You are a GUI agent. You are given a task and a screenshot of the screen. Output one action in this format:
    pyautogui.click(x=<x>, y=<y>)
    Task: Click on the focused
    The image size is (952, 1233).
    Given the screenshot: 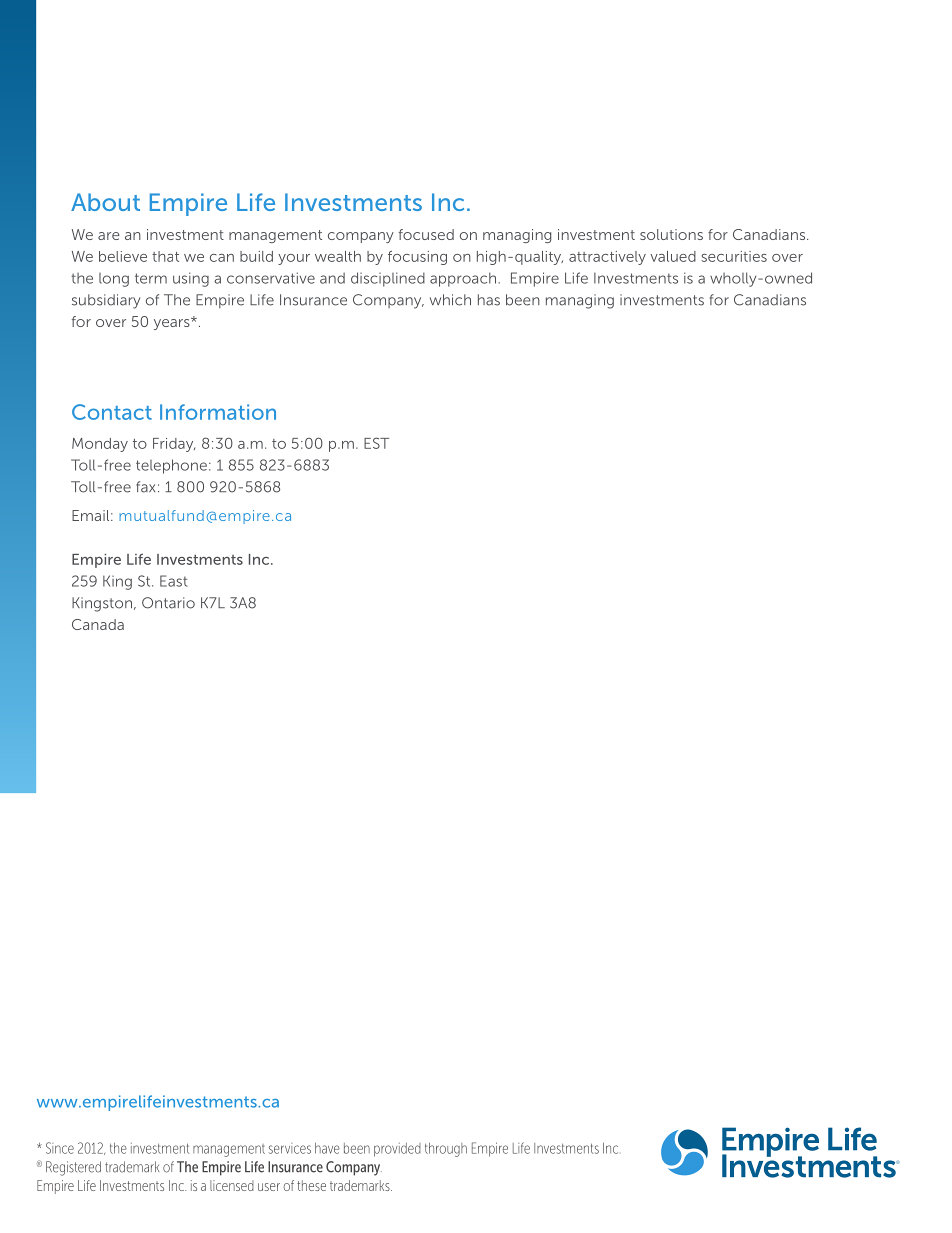 What is the action you would take?
    pyautogui.click(x=426, y=234)
